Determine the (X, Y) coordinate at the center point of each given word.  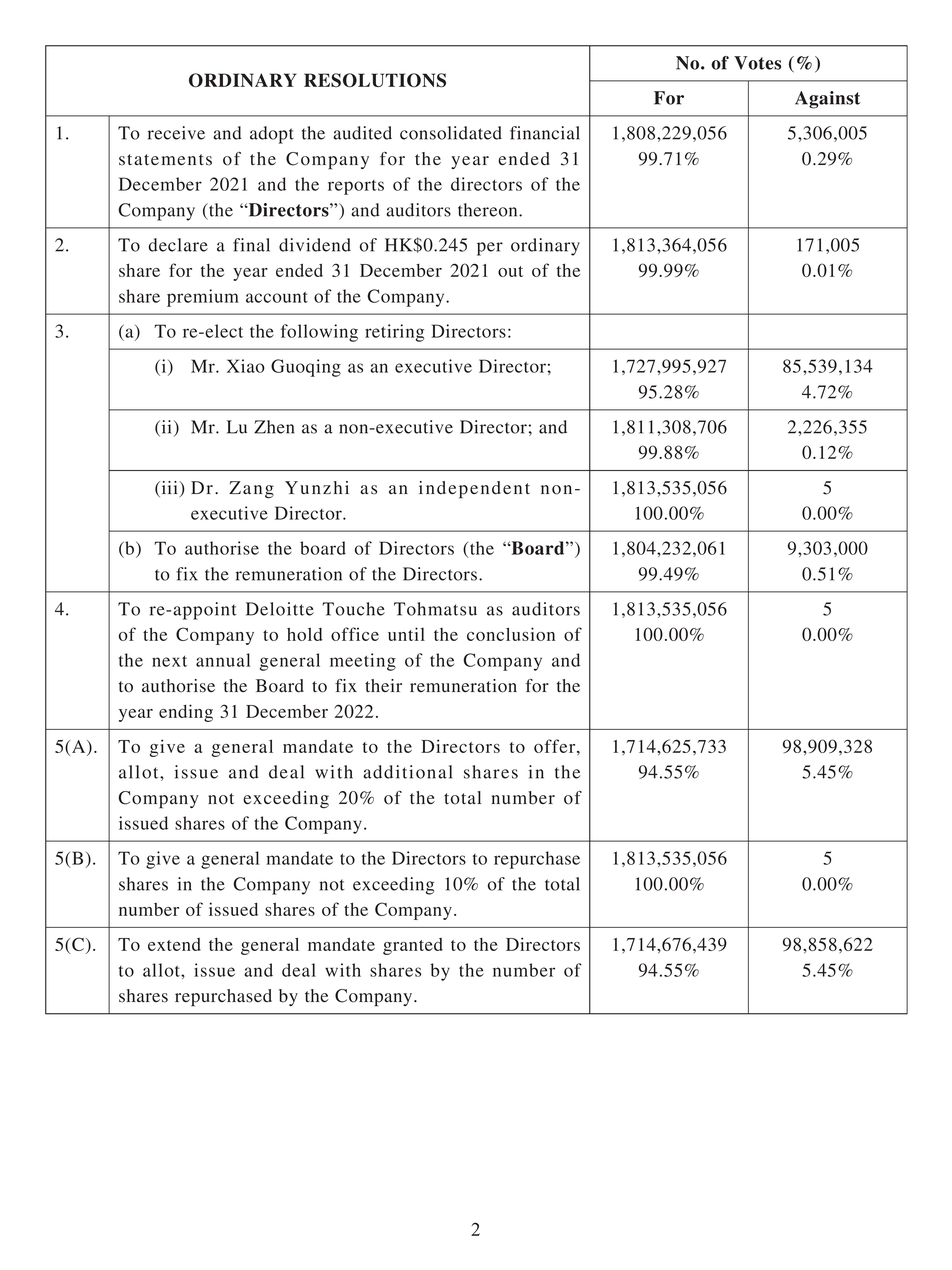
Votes (757, 63)
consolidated (451, 133)
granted (413, 946)
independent (474, 490)
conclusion (511, 634)
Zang (251, 490)
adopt (272, 135)
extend (174, 944)
